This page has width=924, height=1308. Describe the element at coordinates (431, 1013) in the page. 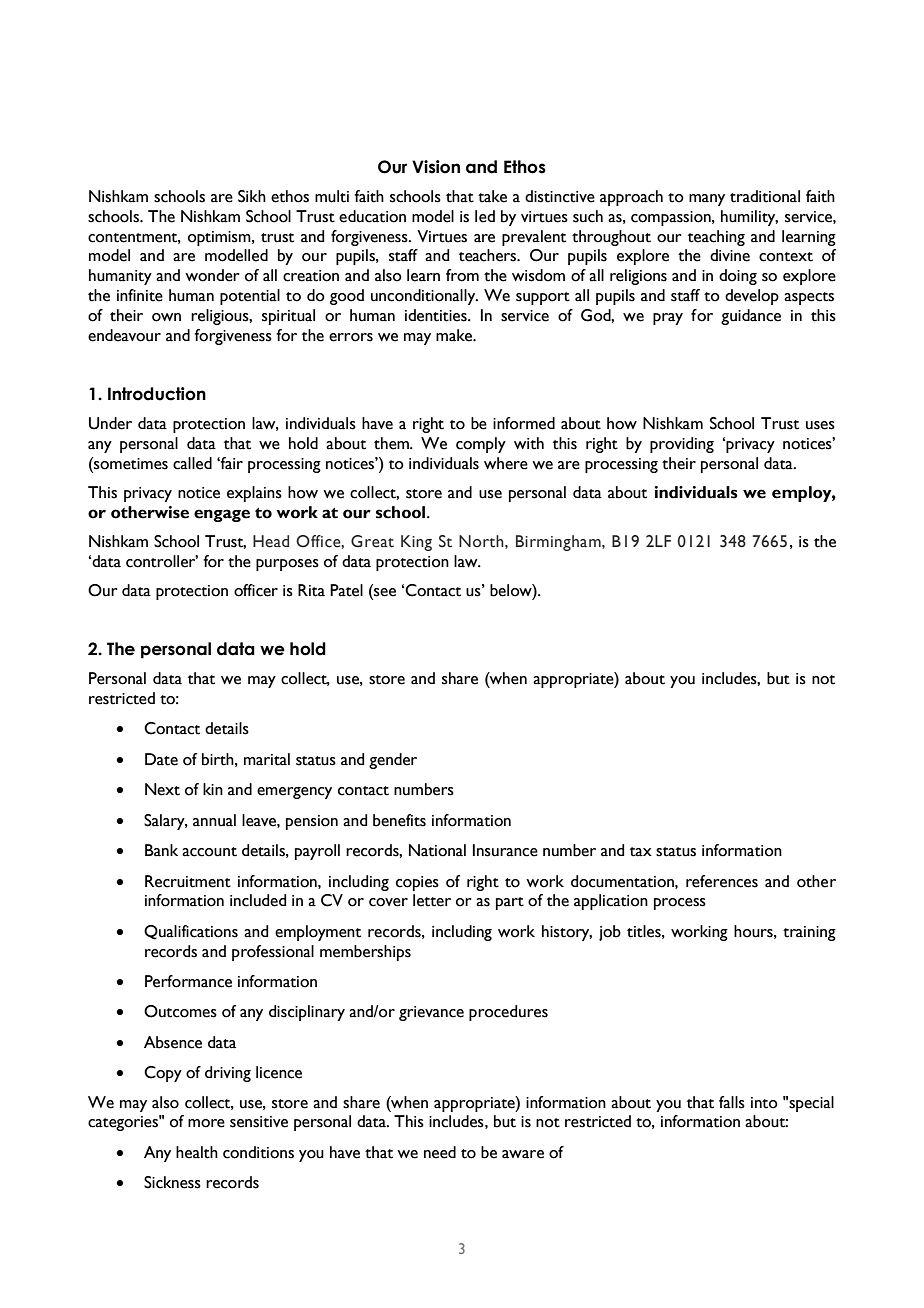

I see `grievance` at that location.
